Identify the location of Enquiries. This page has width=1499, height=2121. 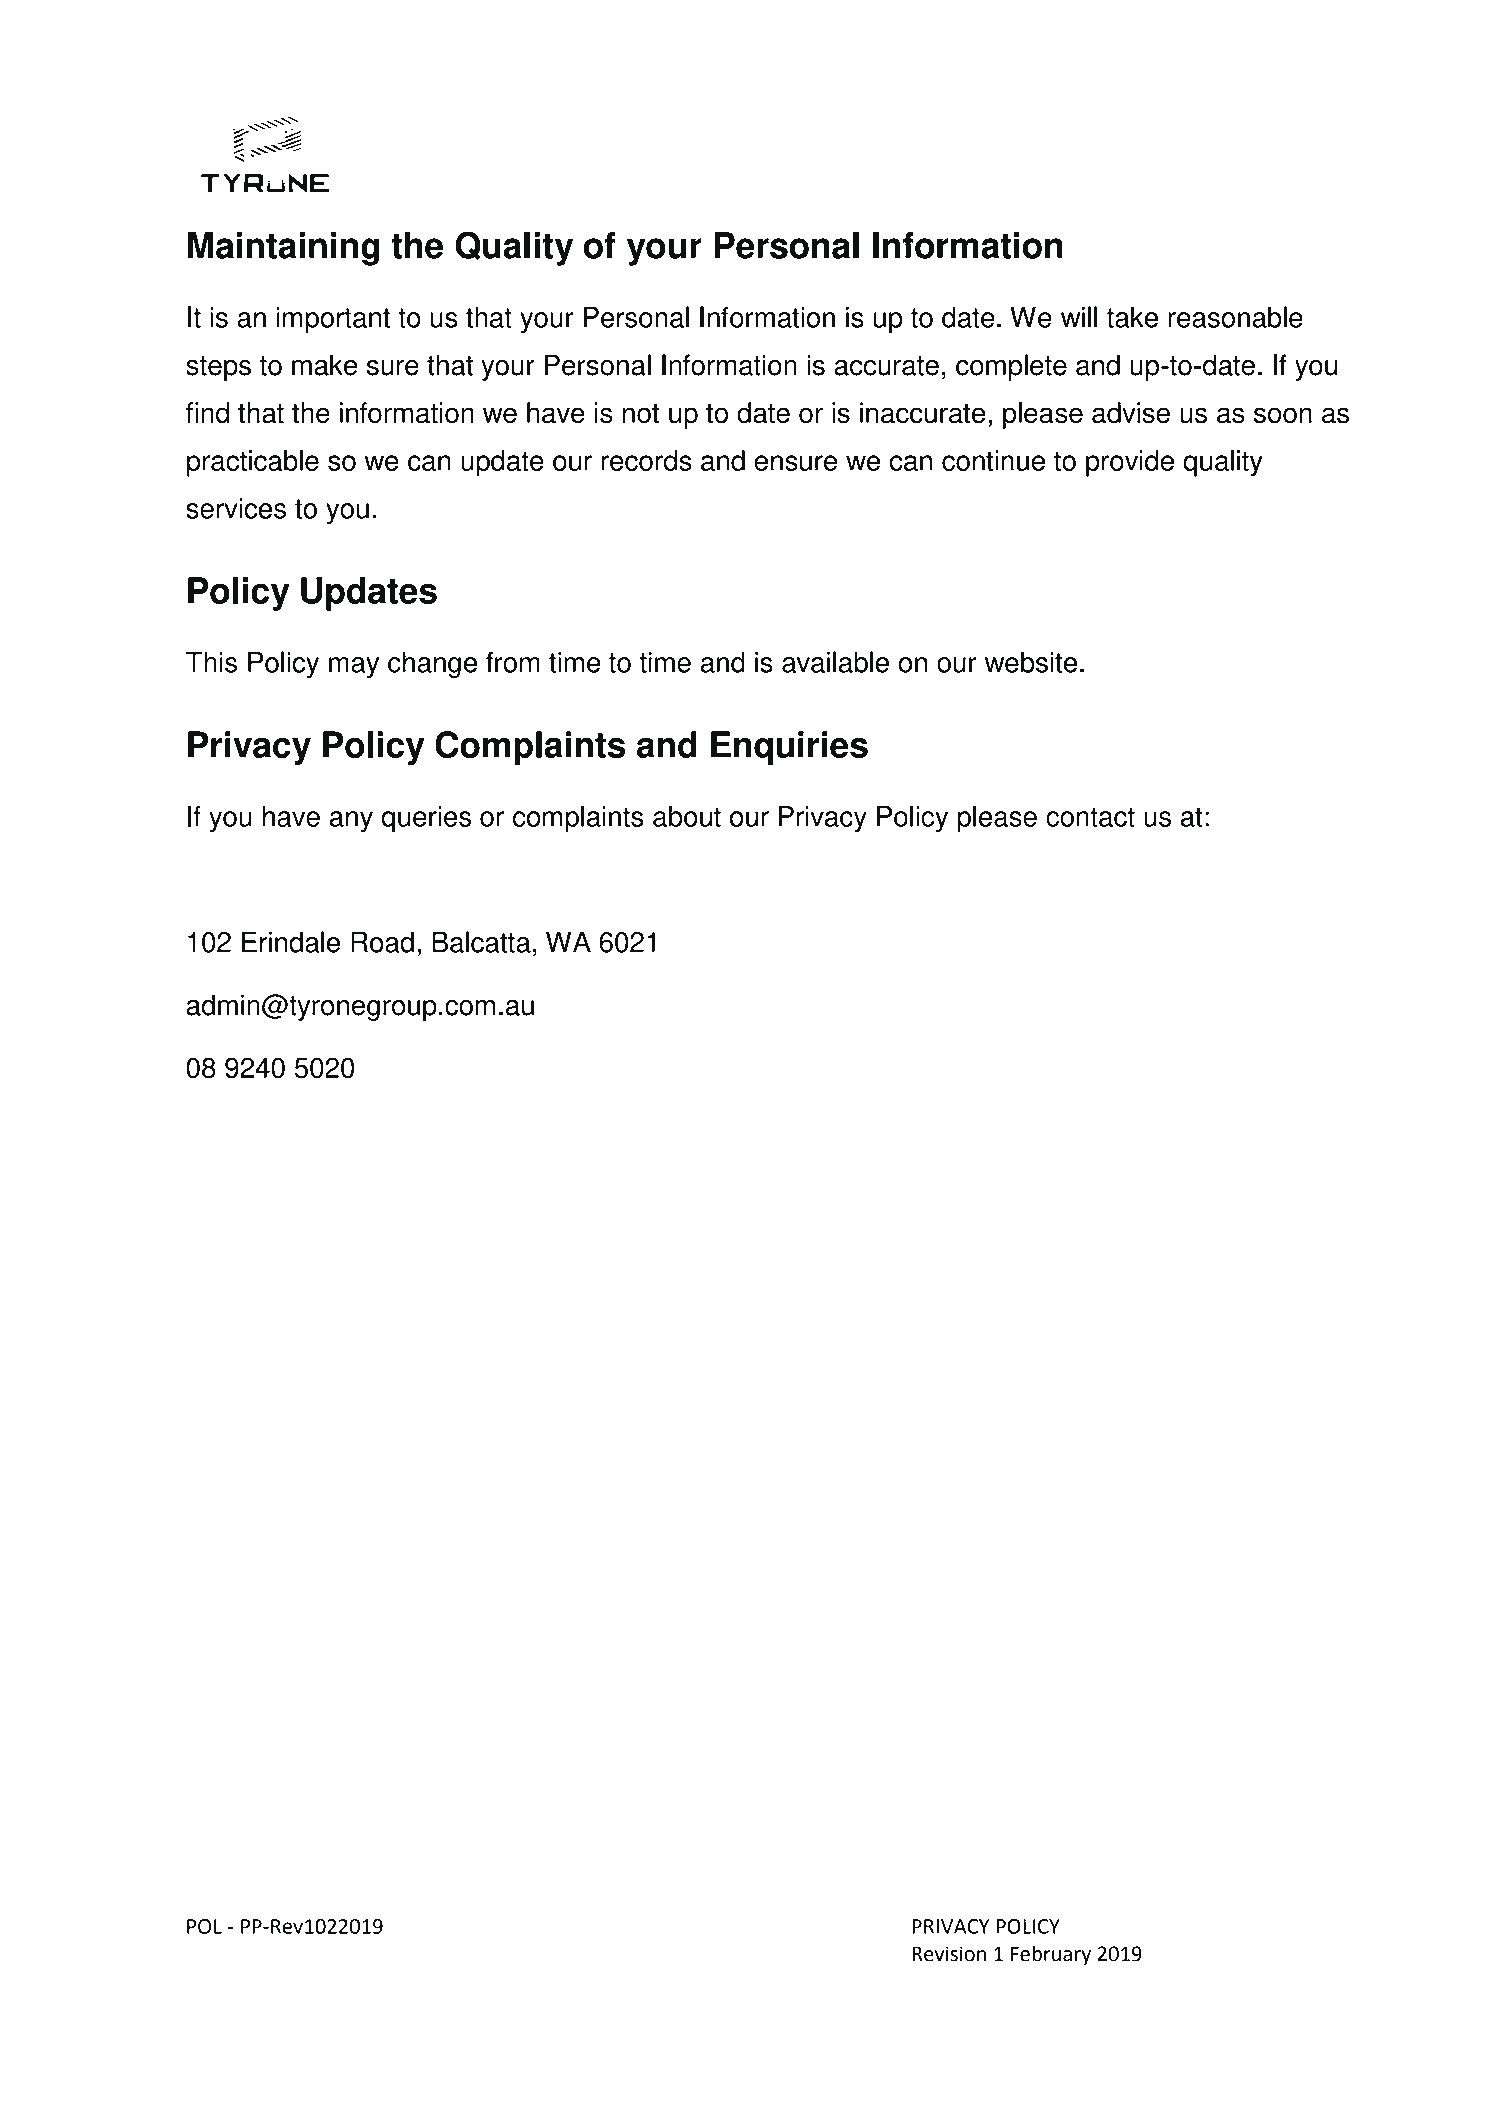
(789, 748).
